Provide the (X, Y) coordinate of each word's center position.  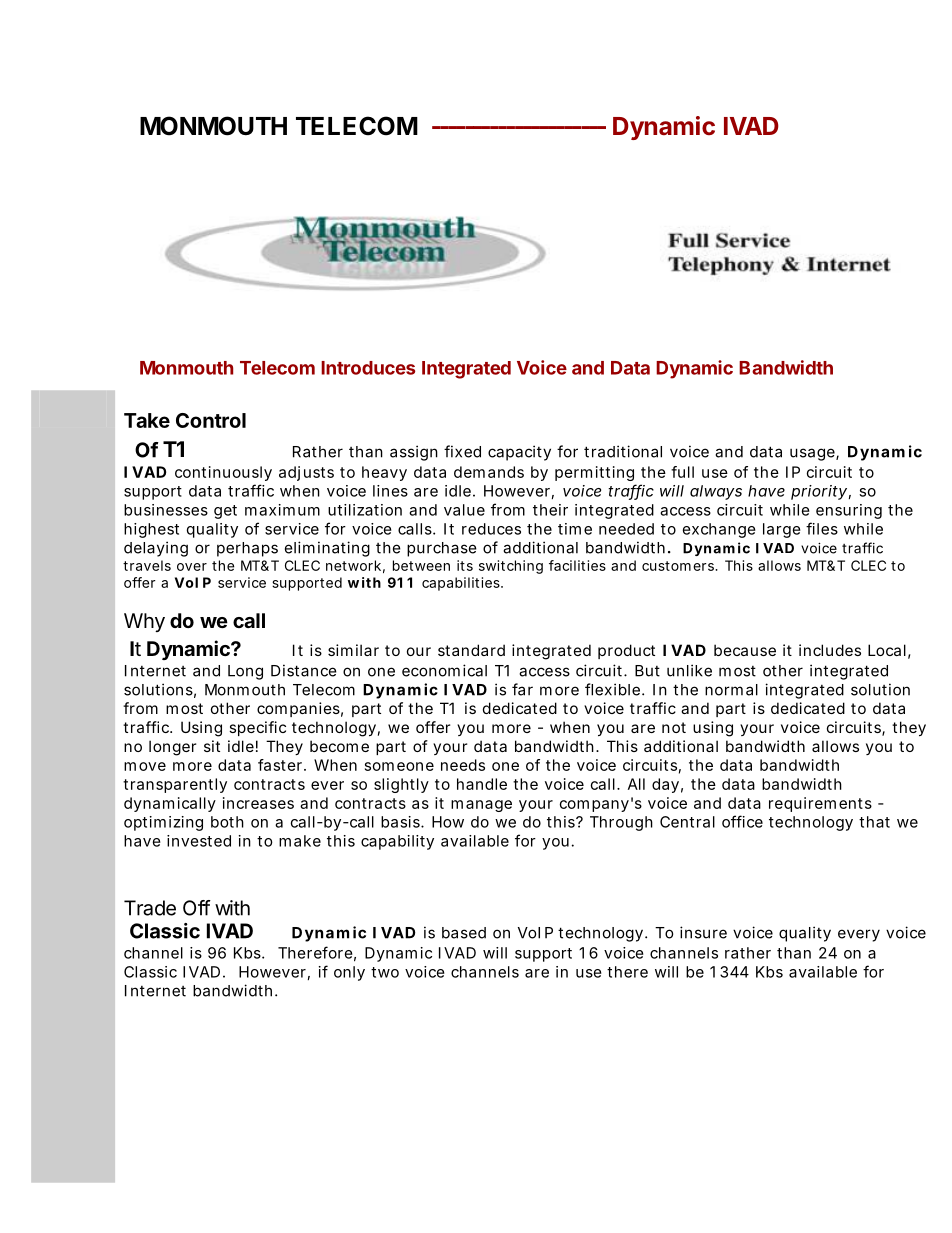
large (782, 530)
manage (481, 806)
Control (211, 420)
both (227, 822)
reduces (491, 529)
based (464, 933)
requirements (820, 804)
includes (830, 650)
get (225, 512)
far (522, 689)
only (349, 973)
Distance (304, 670)
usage (813, 454)
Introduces (368, 368)
